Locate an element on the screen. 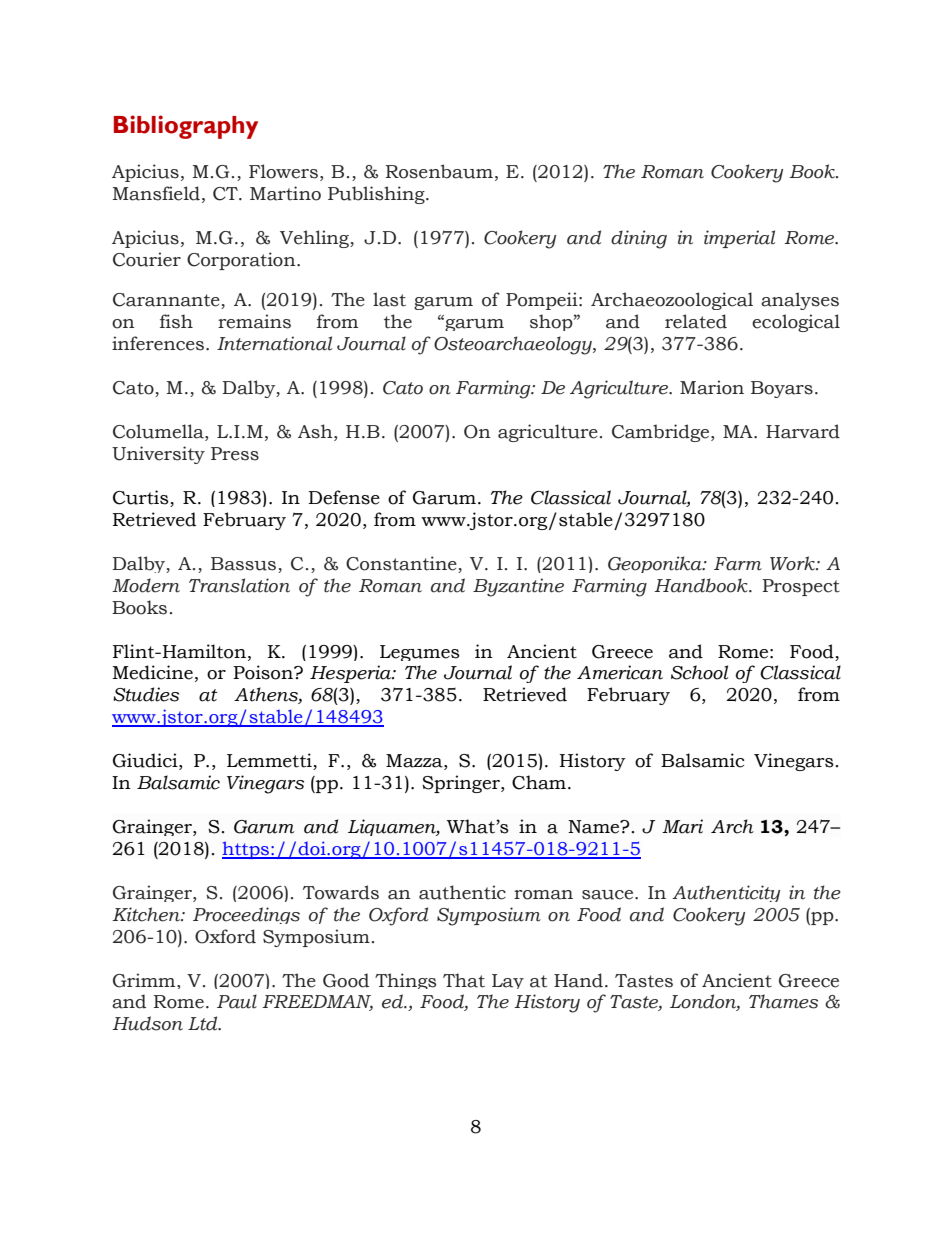 This screenshot has height=1233, width=952. imperial is located at coordinates (739, 239).
